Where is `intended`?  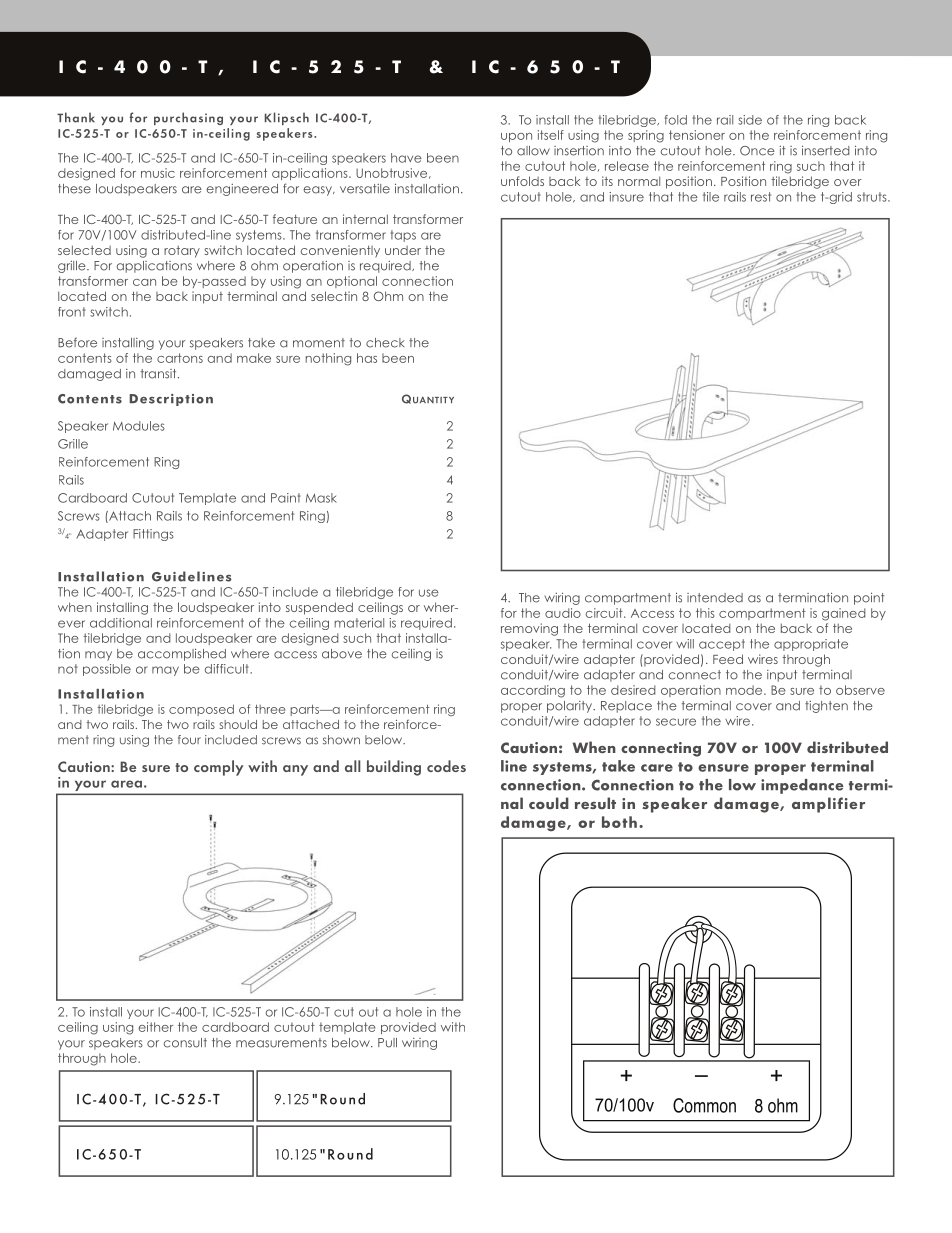
intended is located at coordinates (715, 598).
